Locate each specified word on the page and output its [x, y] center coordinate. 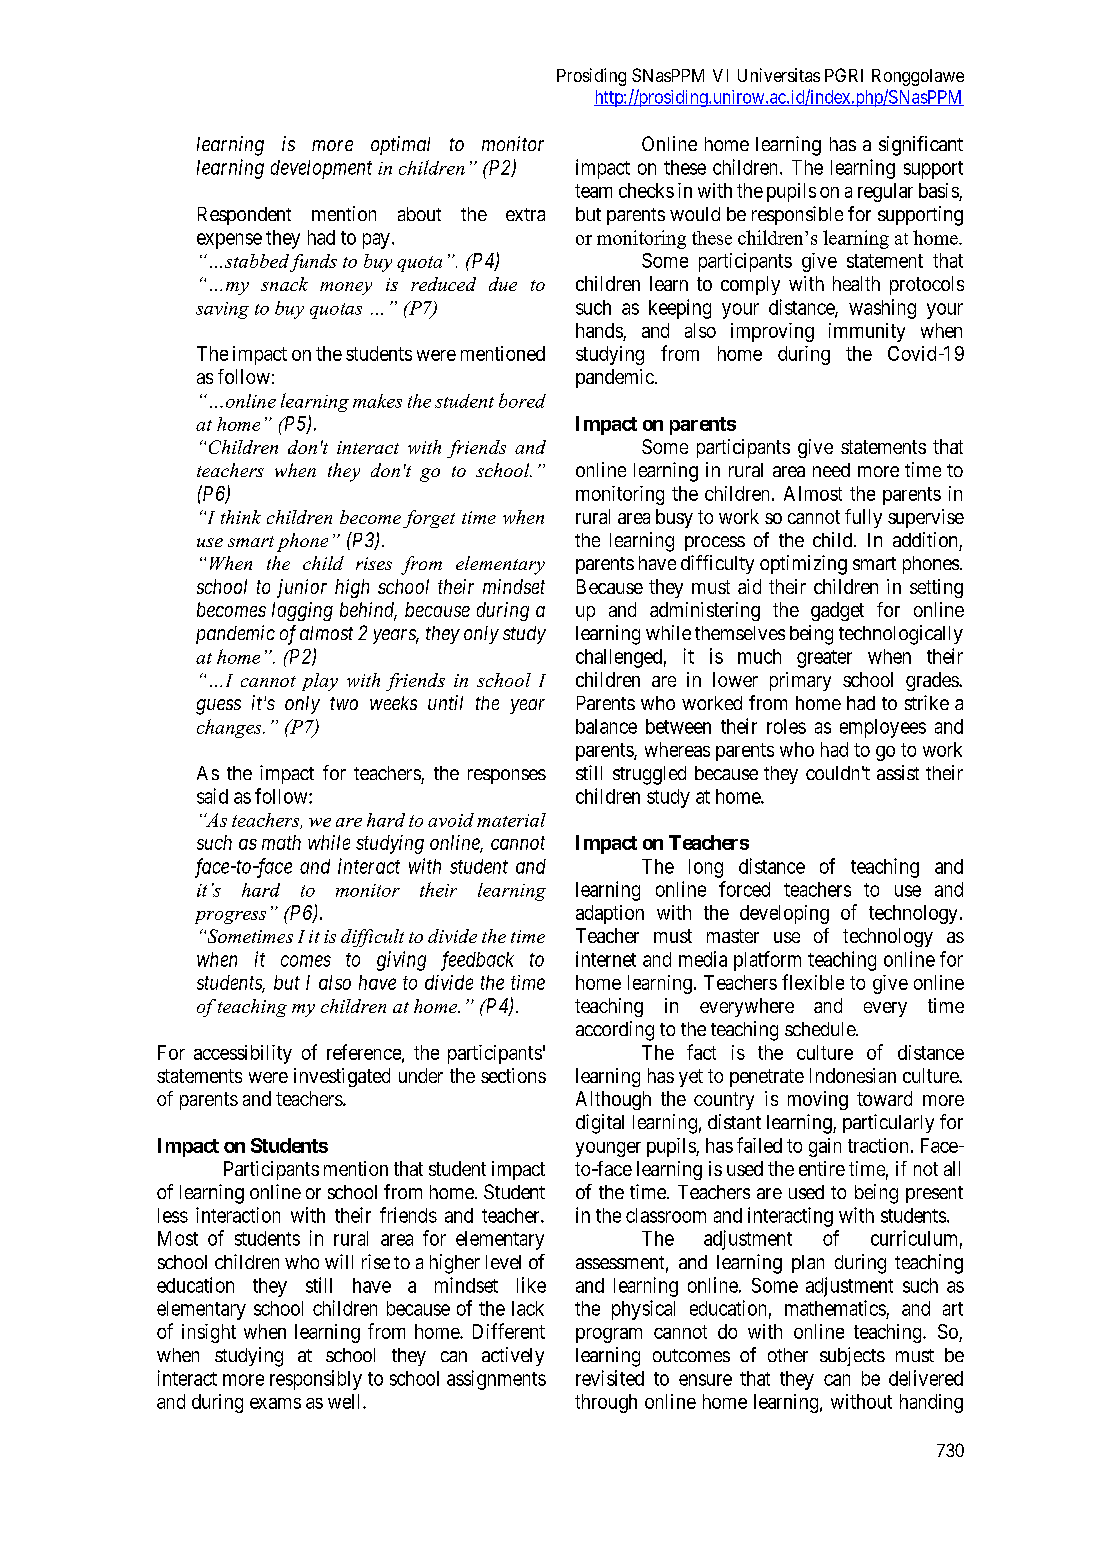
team [593, 191]
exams [275, 1403]
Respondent [244, 216]
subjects [852, 1356]
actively [513, 1356]
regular [885, 192]
